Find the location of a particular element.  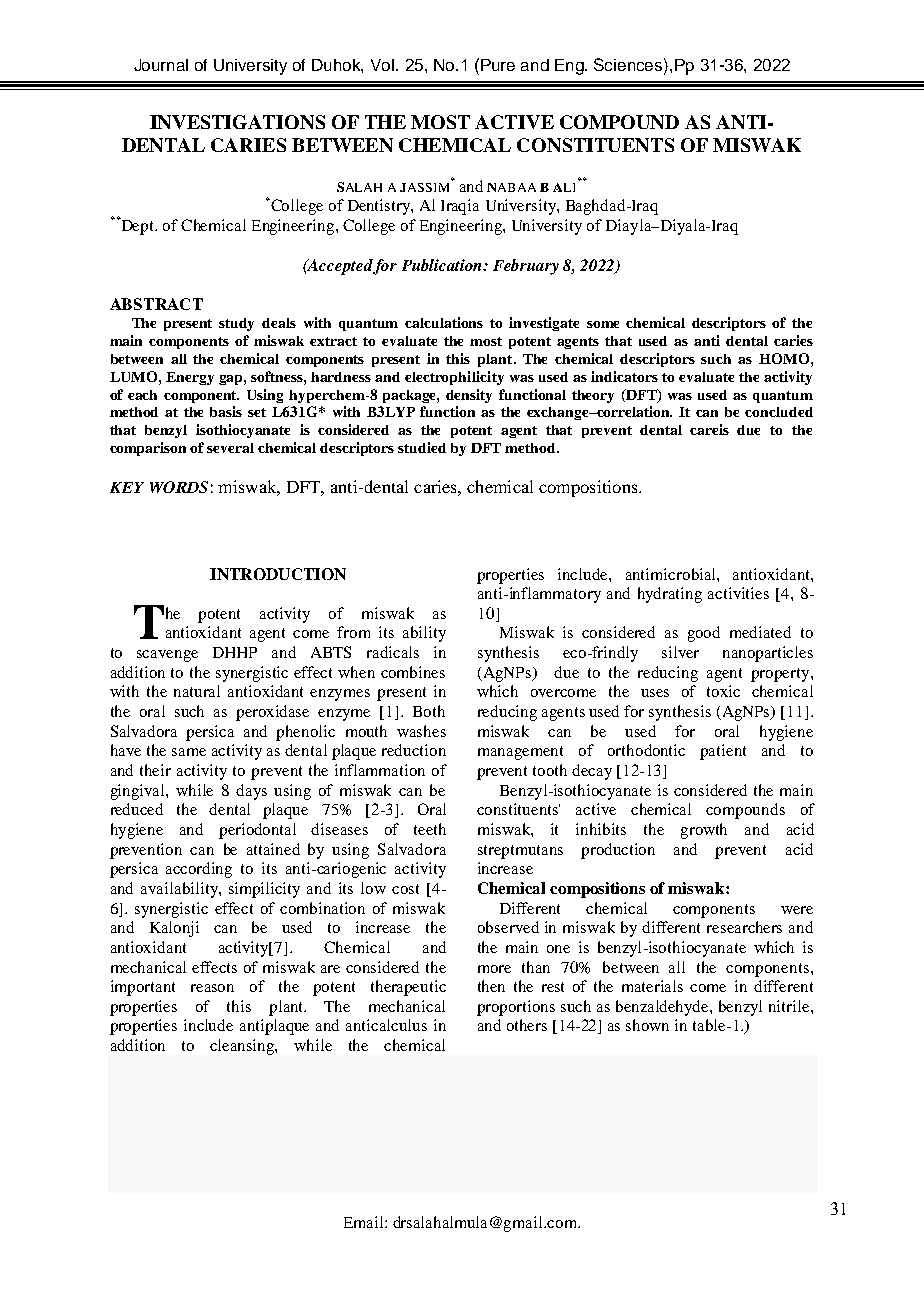

others is located at coordinates (527, 1025).
